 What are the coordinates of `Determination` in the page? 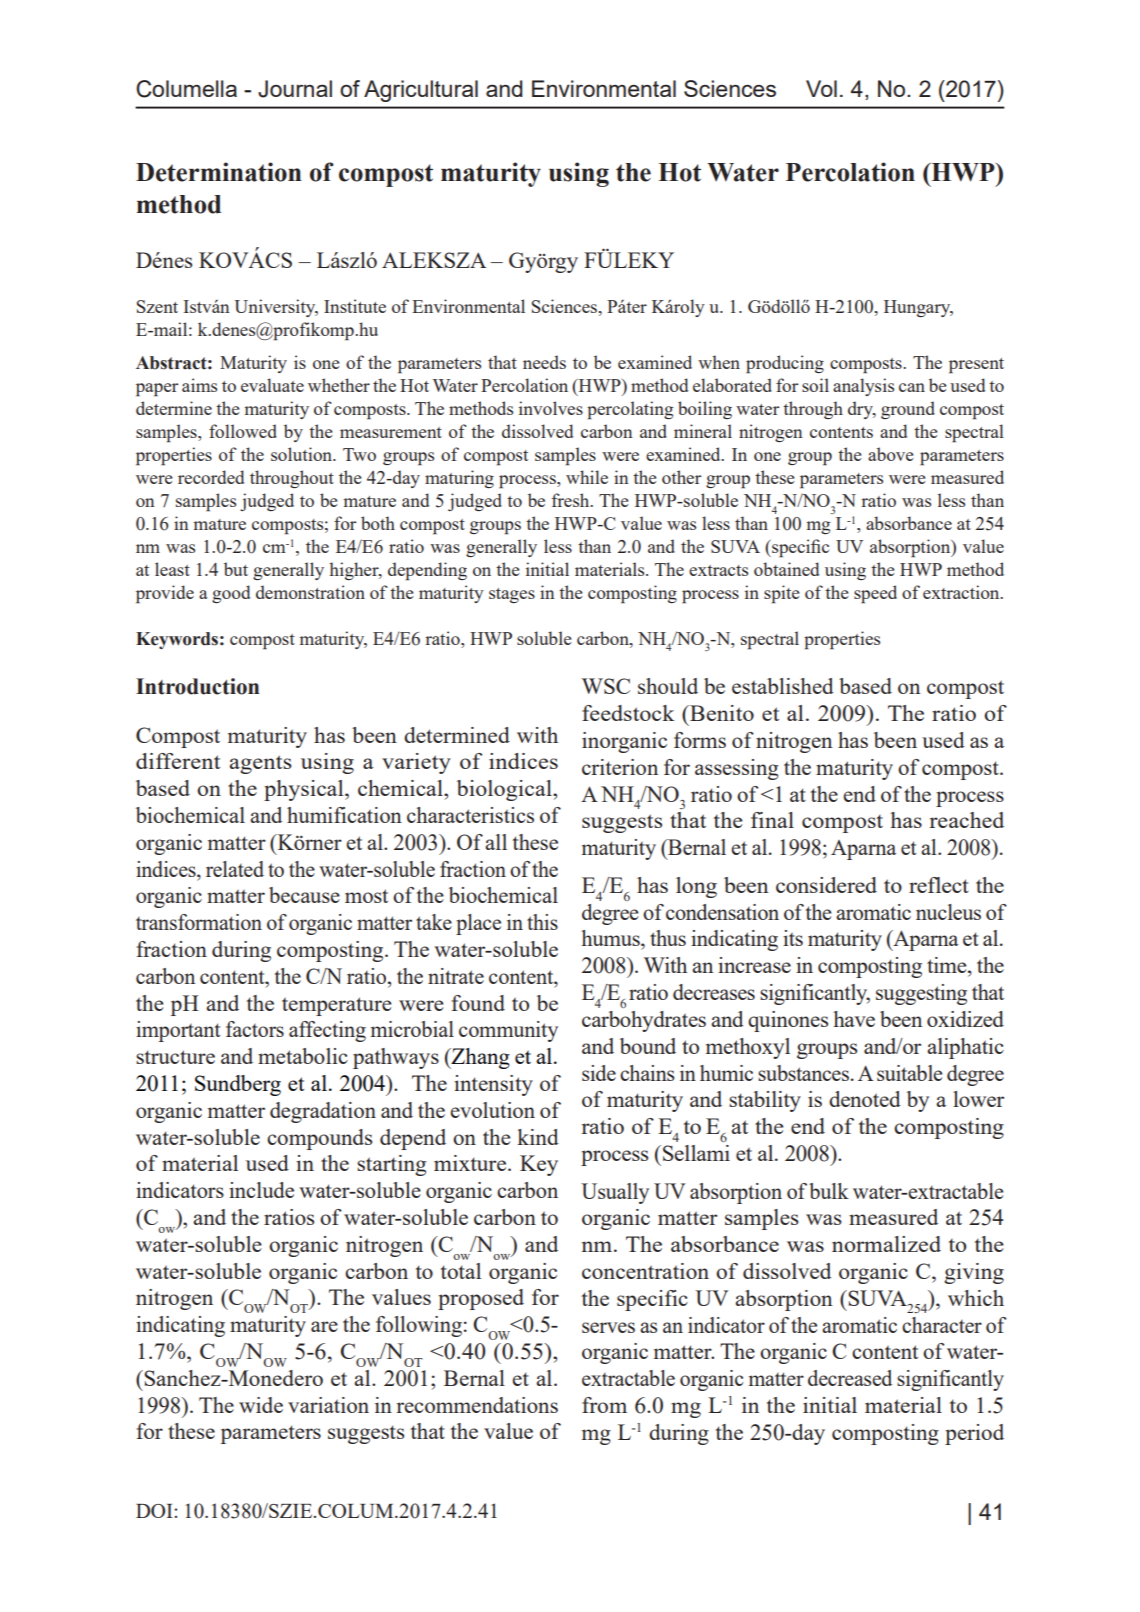 It's located at (219, 172).
